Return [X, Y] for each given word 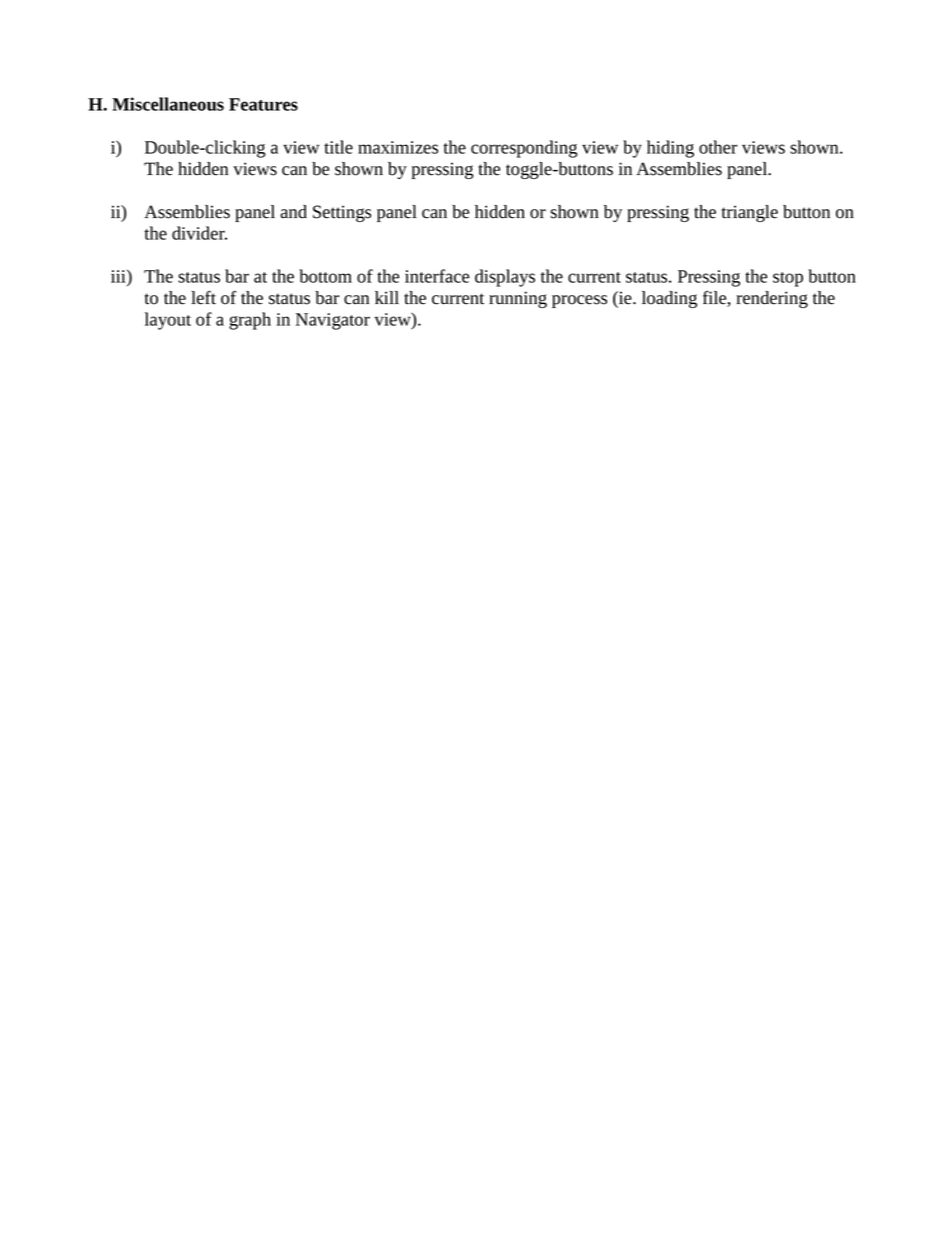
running [518, 299]
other [718, 147]
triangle [750, 213]
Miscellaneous [168, 104]
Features [263, 104]
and [293, 212]
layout [168, 321]
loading [669, 299]
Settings [342, 213]
